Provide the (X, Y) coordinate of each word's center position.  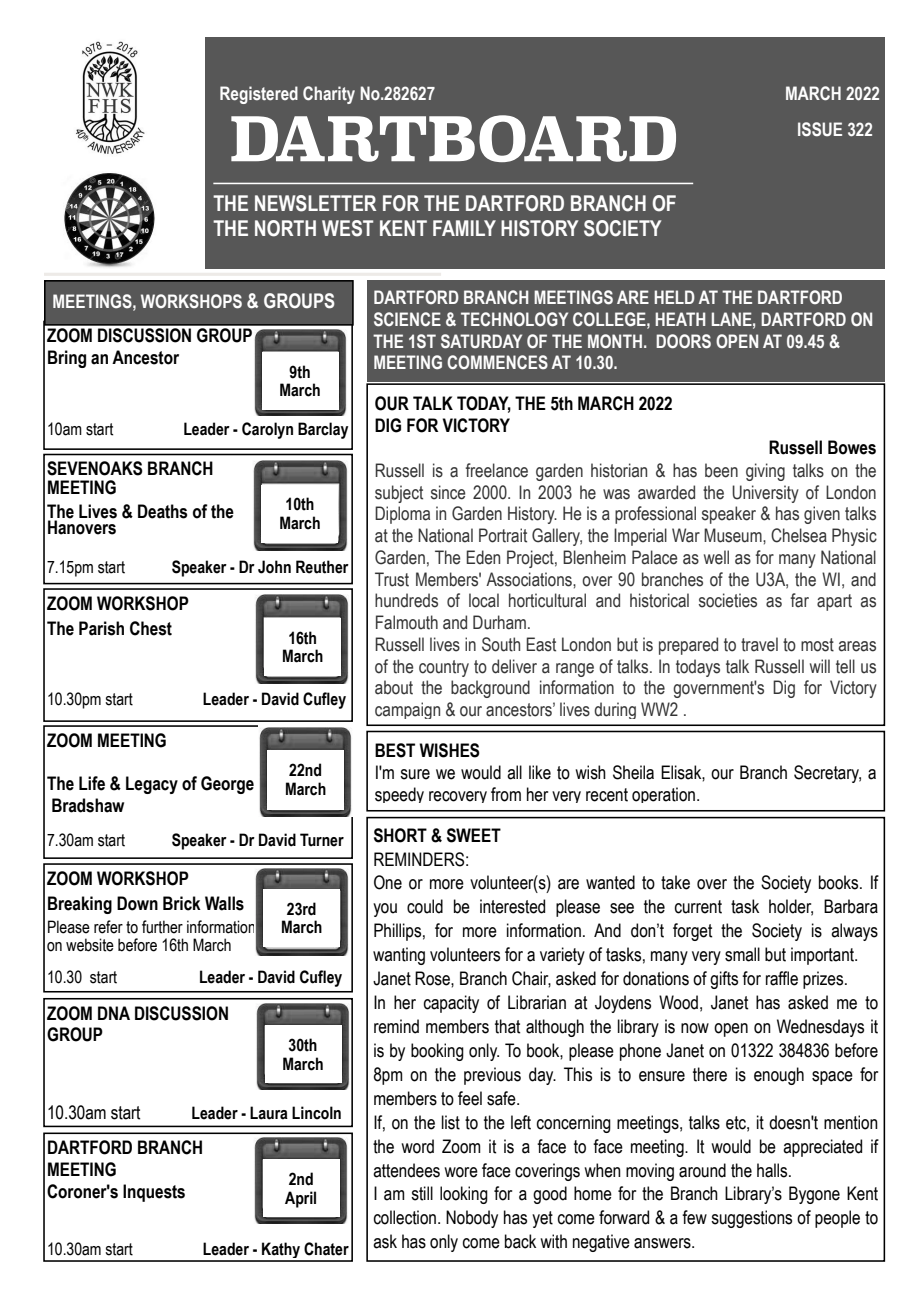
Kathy (281, 1251)
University (765, 494)
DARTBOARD (453, 138)
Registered (259, 95)
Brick (182, 903)
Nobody (472, 1219)
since (448, 492)
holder (791, 907)
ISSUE (820, 129)
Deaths (162, 511)
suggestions (751, 1219)
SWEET (474, 835)
